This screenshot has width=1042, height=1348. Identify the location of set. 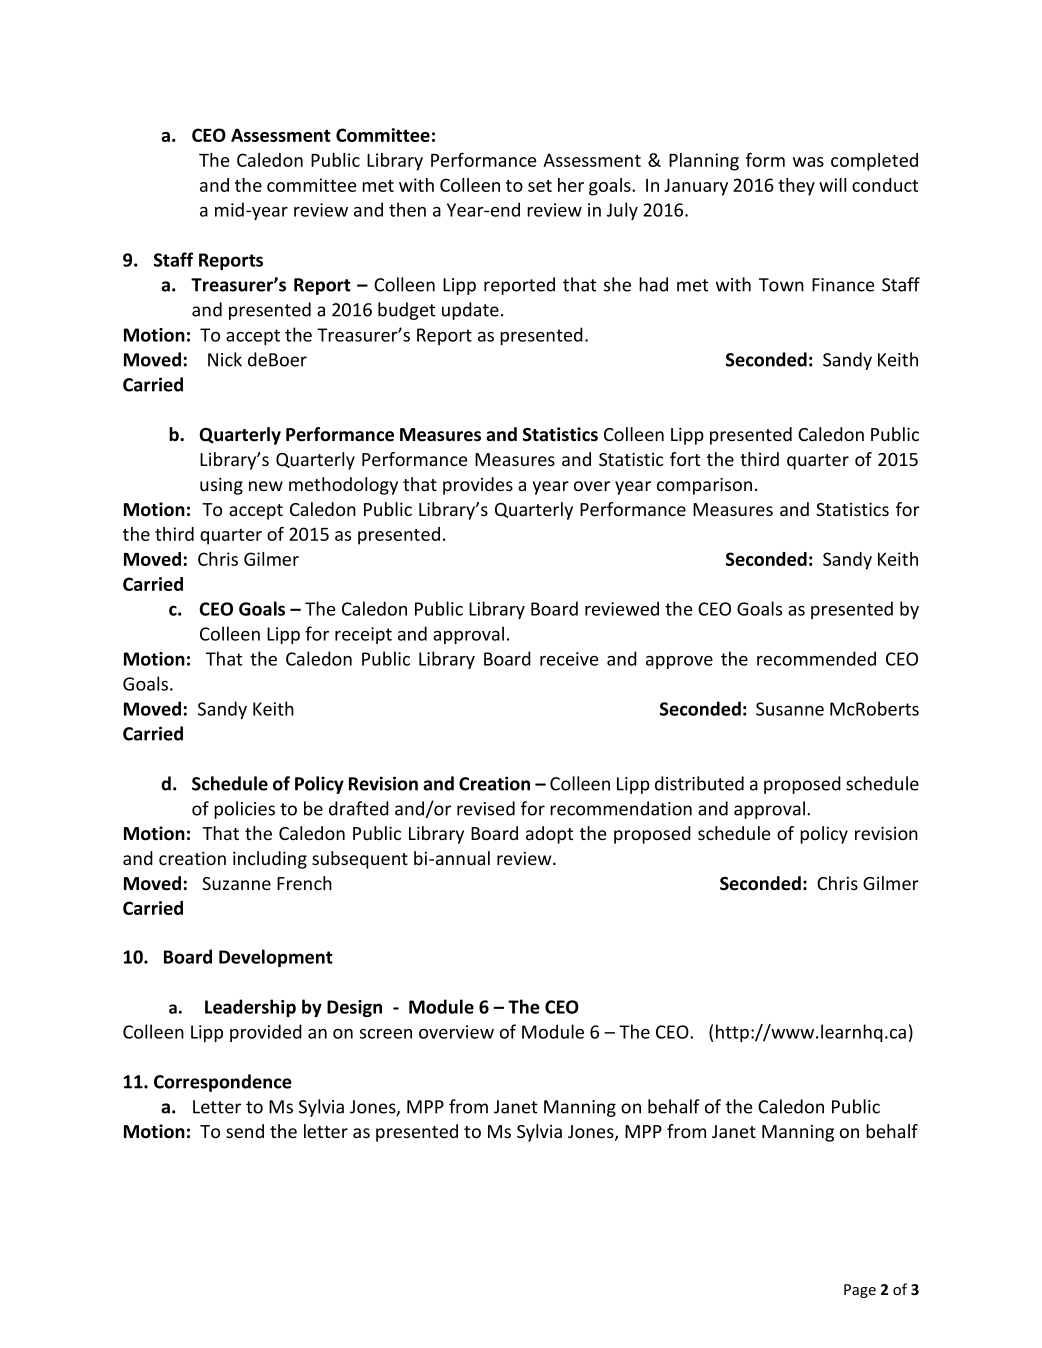
(540, 186).
